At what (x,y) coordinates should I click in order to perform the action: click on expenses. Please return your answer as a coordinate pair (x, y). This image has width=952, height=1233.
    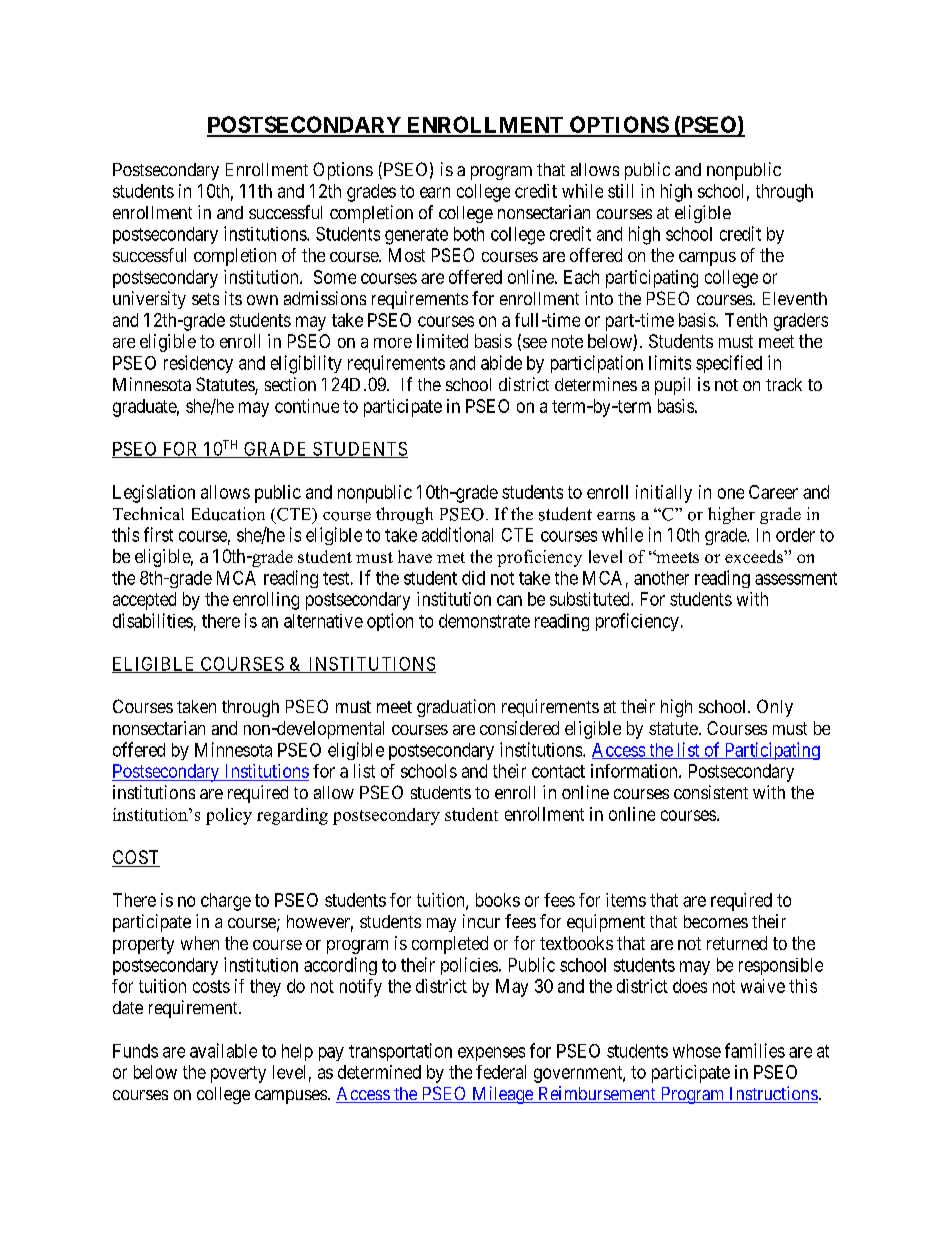
    Looking at the image, I should click on (491, 1054).
